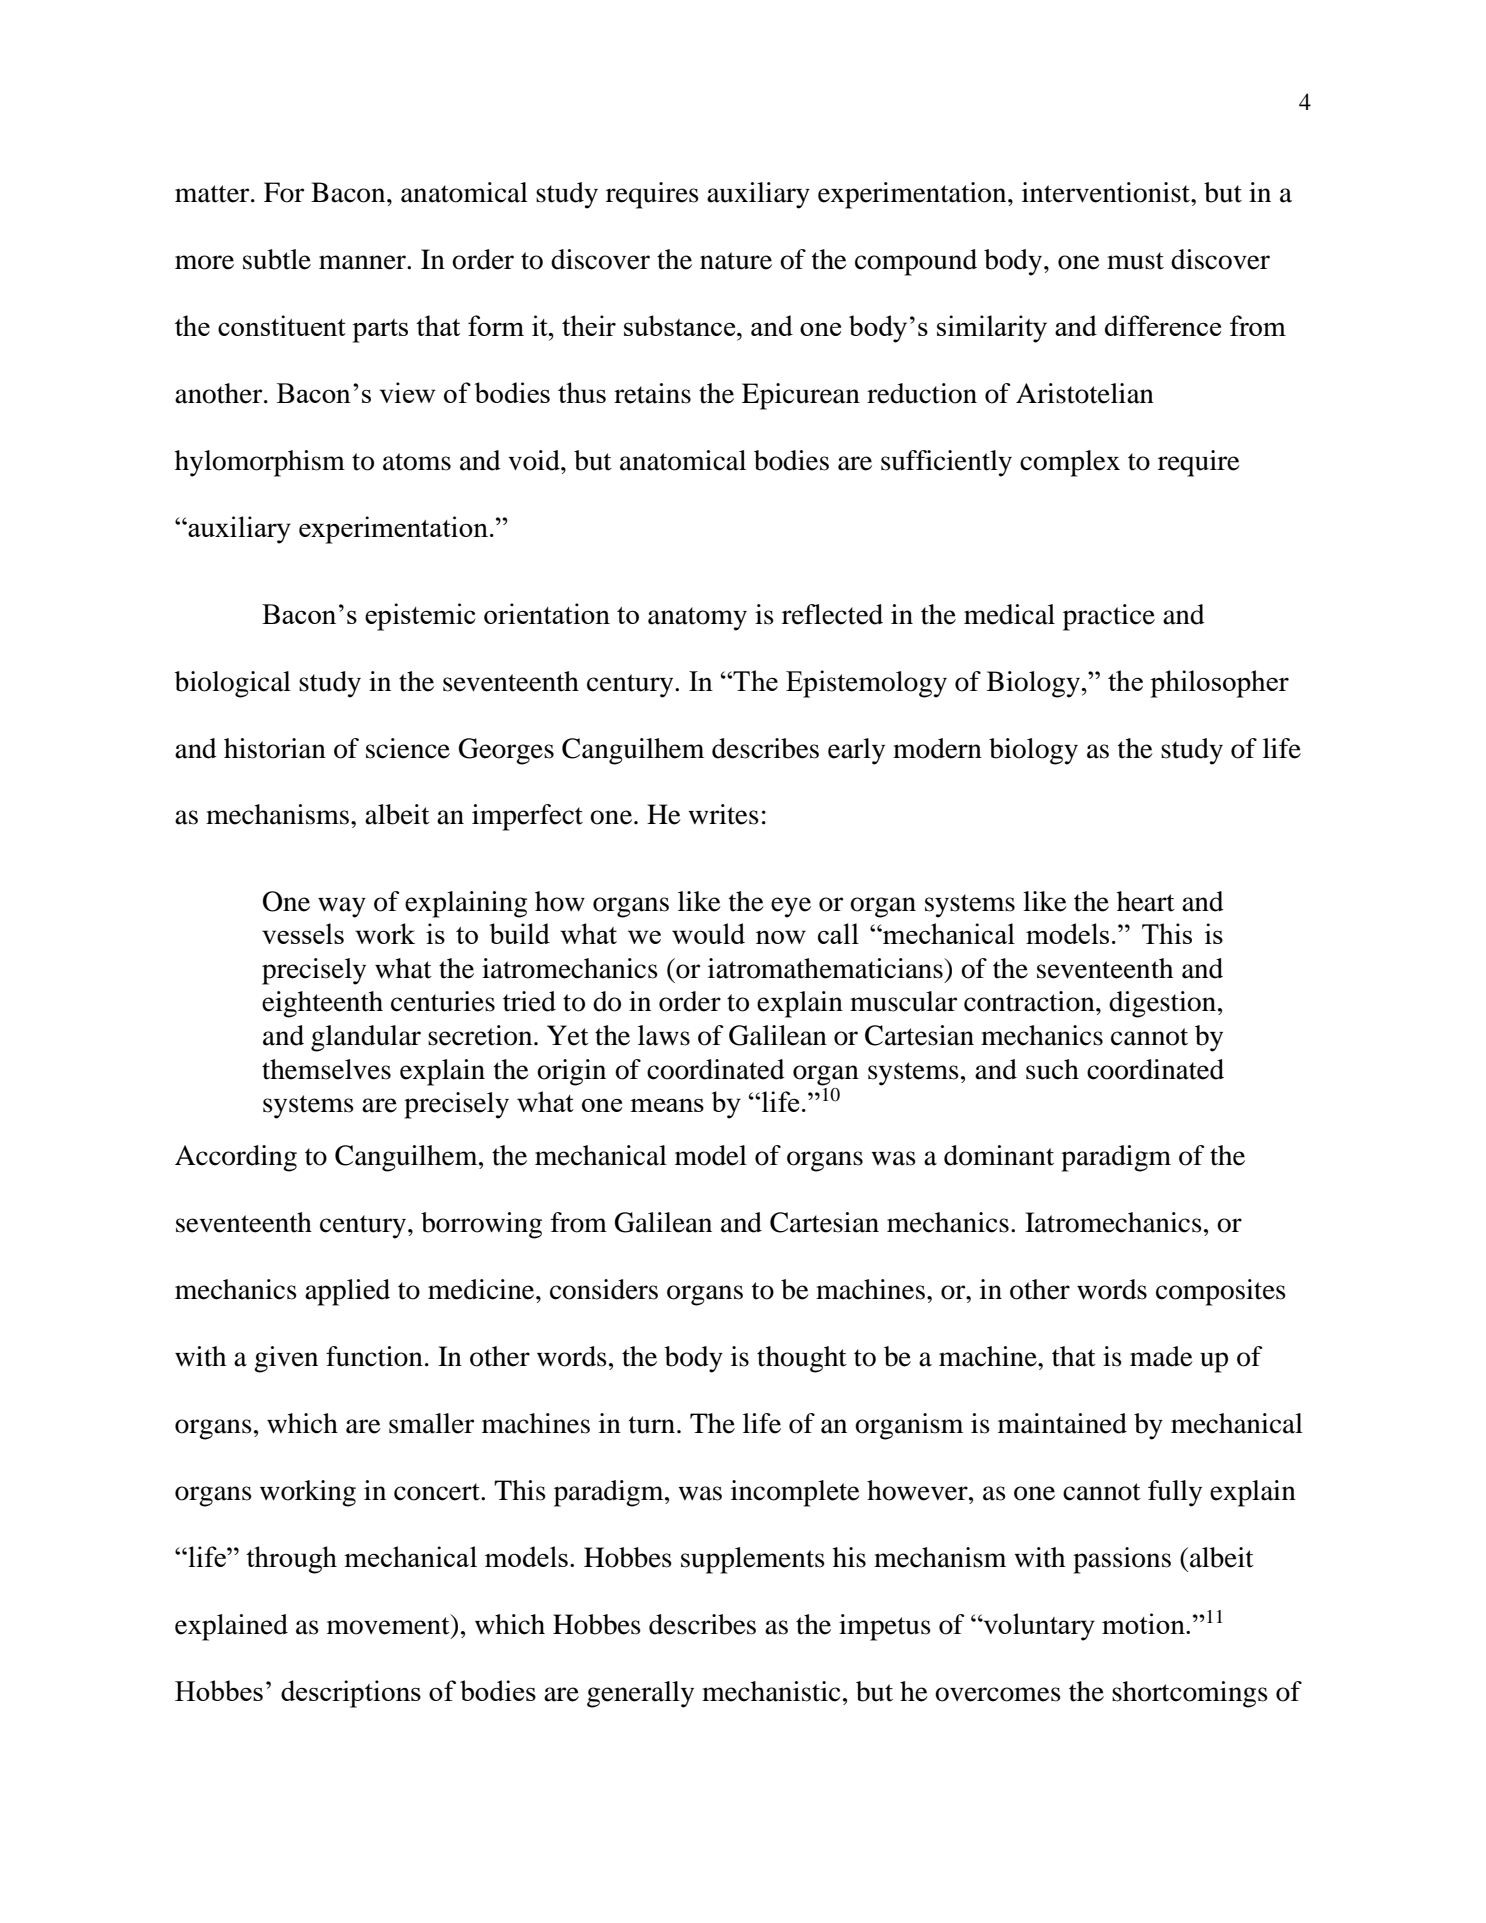 The height and width of the document is (1923, 1486). What do you see at coordinates (277, 259) in the document?
I see `subtle` at bounding box center [277, 259].
